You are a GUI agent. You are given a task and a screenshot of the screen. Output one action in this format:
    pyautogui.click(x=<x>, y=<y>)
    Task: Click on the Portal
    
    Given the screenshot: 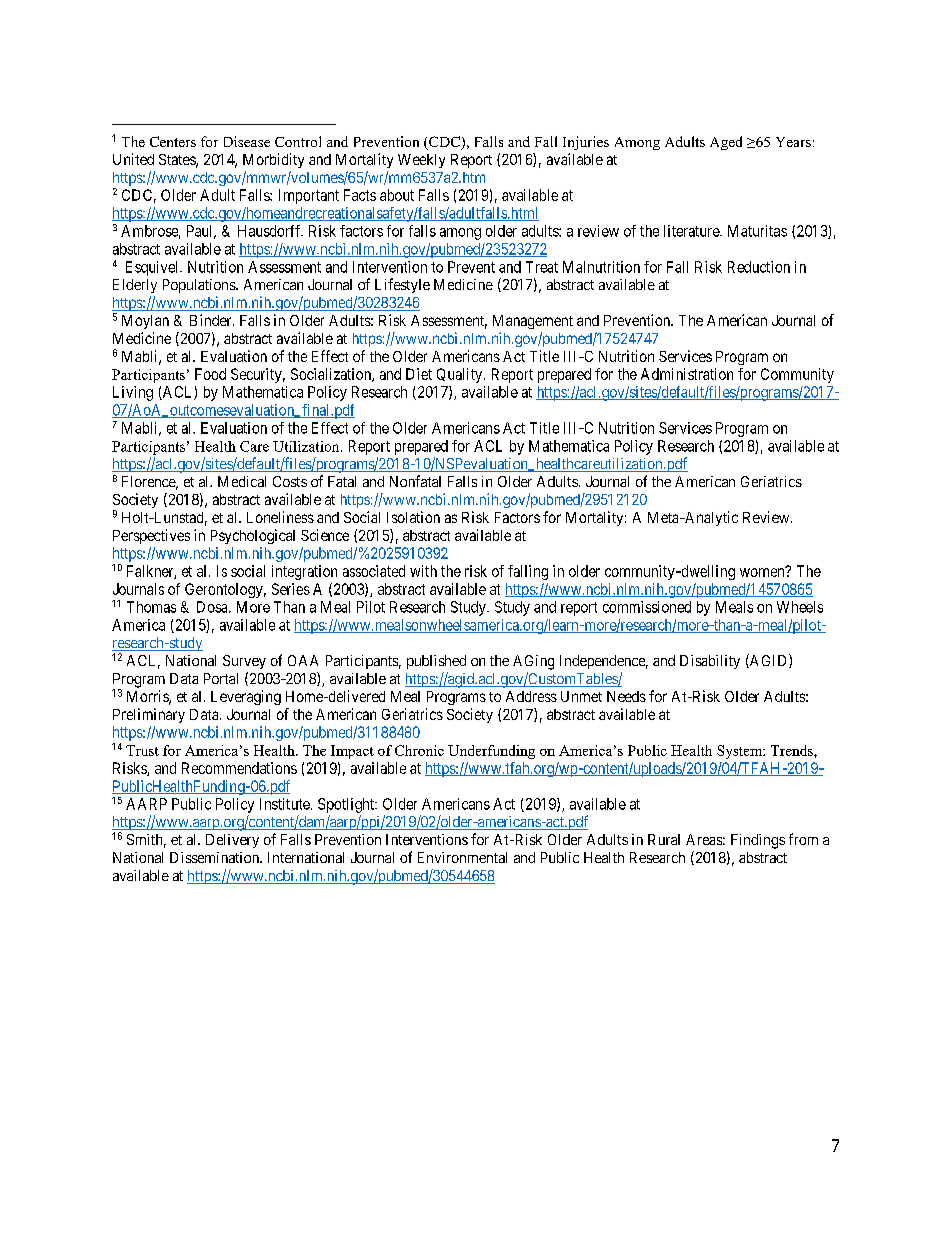 What is the action you would take?
    pyautogui.click(x=221, y=678)
